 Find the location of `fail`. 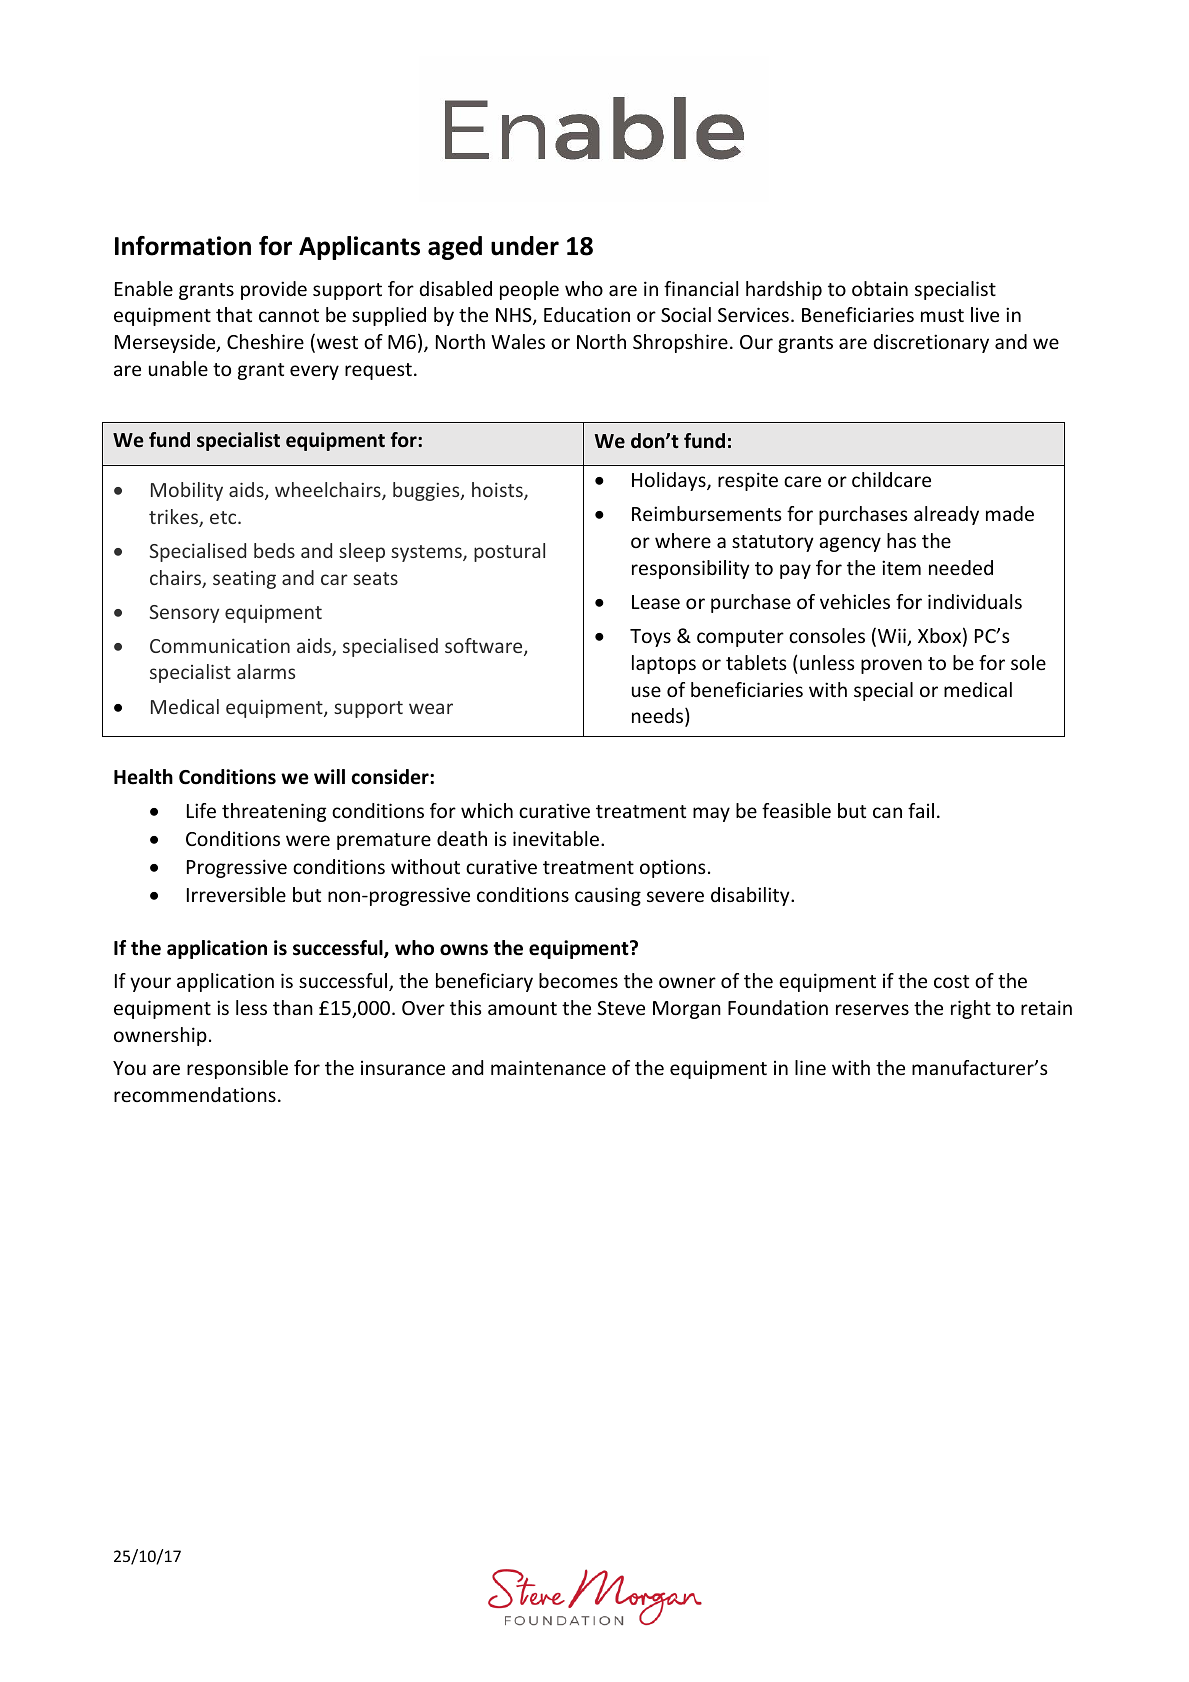

fail is located at coordinates (921, 810).
